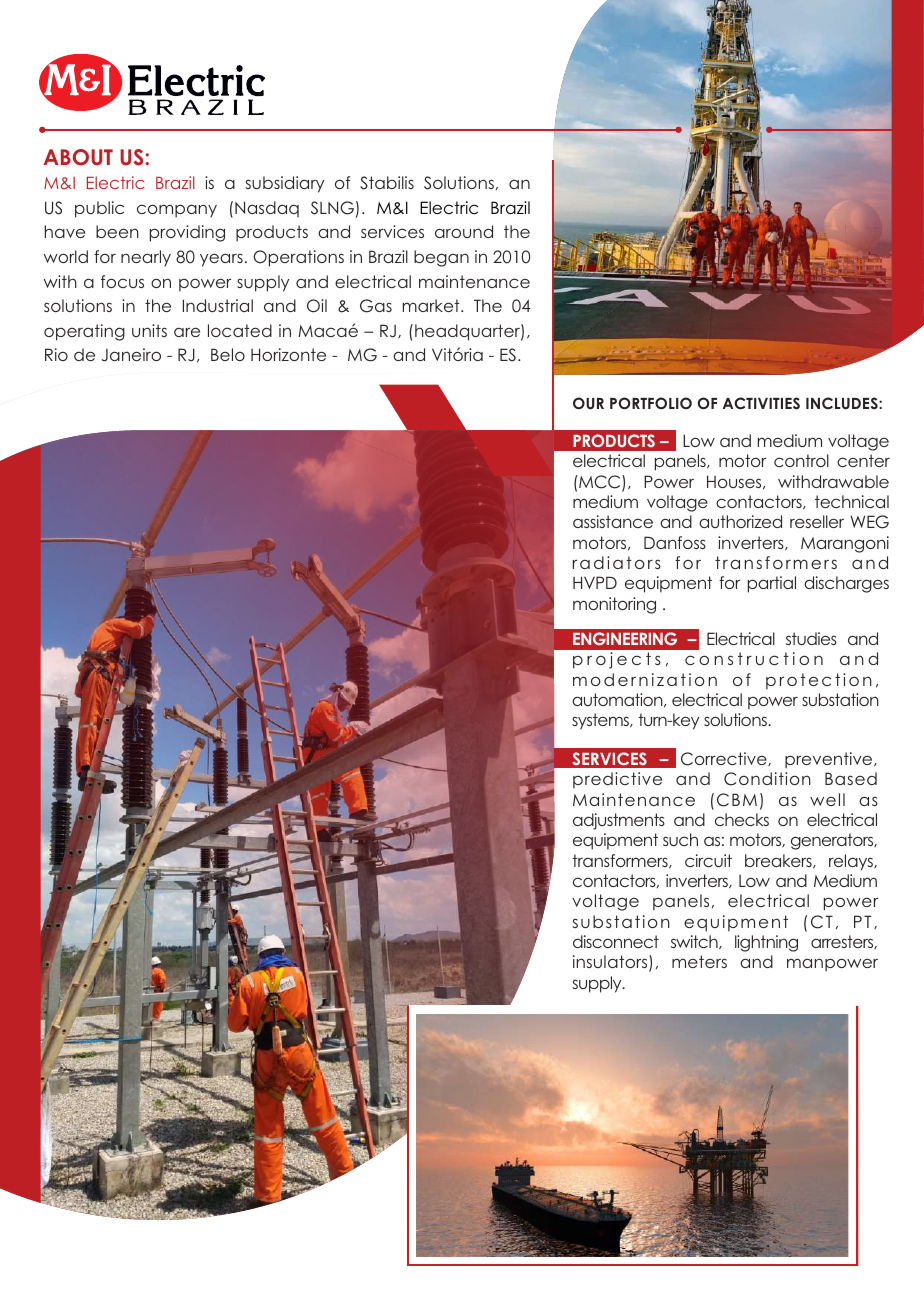  I want to click on Janeiro, so click(131, 355).
